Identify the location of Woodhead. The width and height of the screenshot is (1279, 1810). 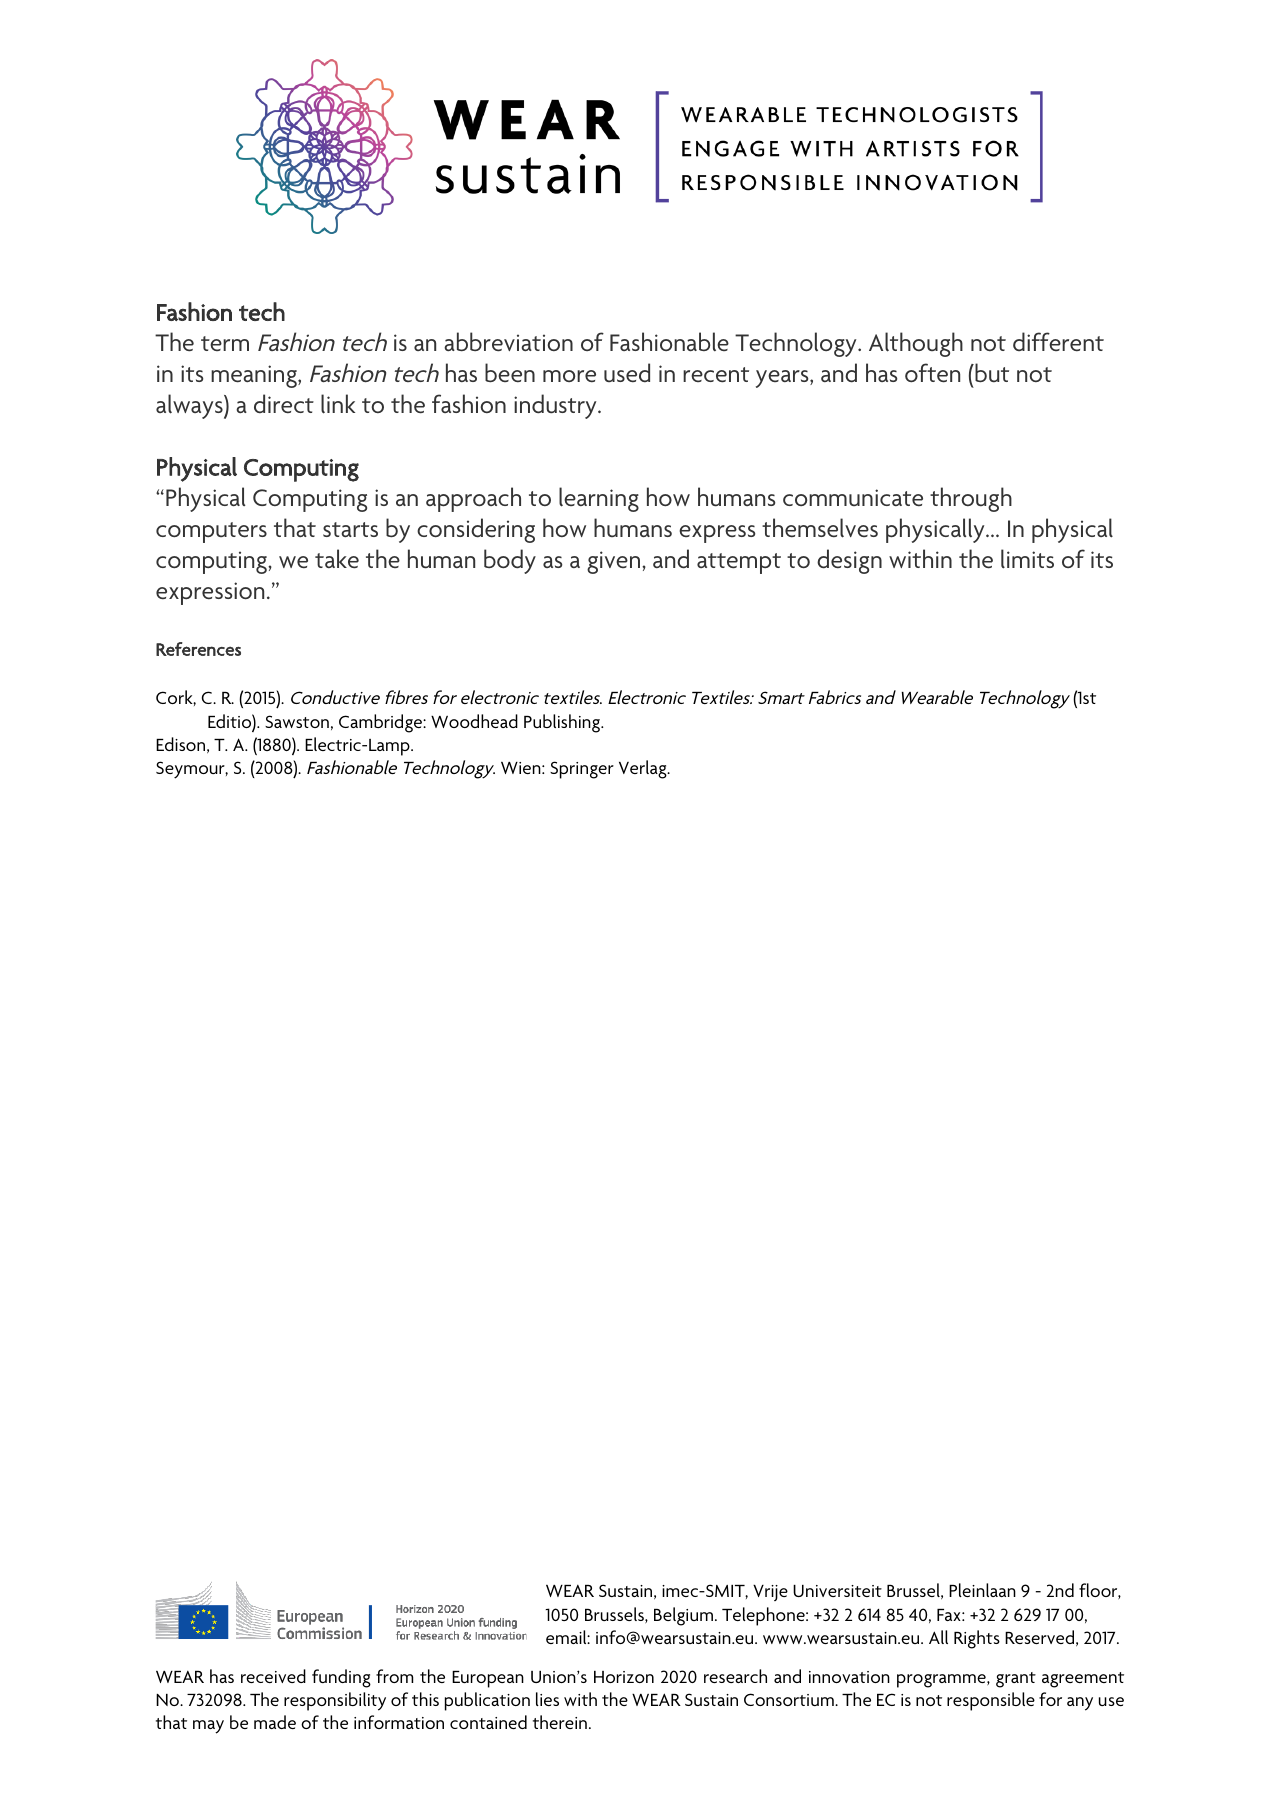
(474, 721).
